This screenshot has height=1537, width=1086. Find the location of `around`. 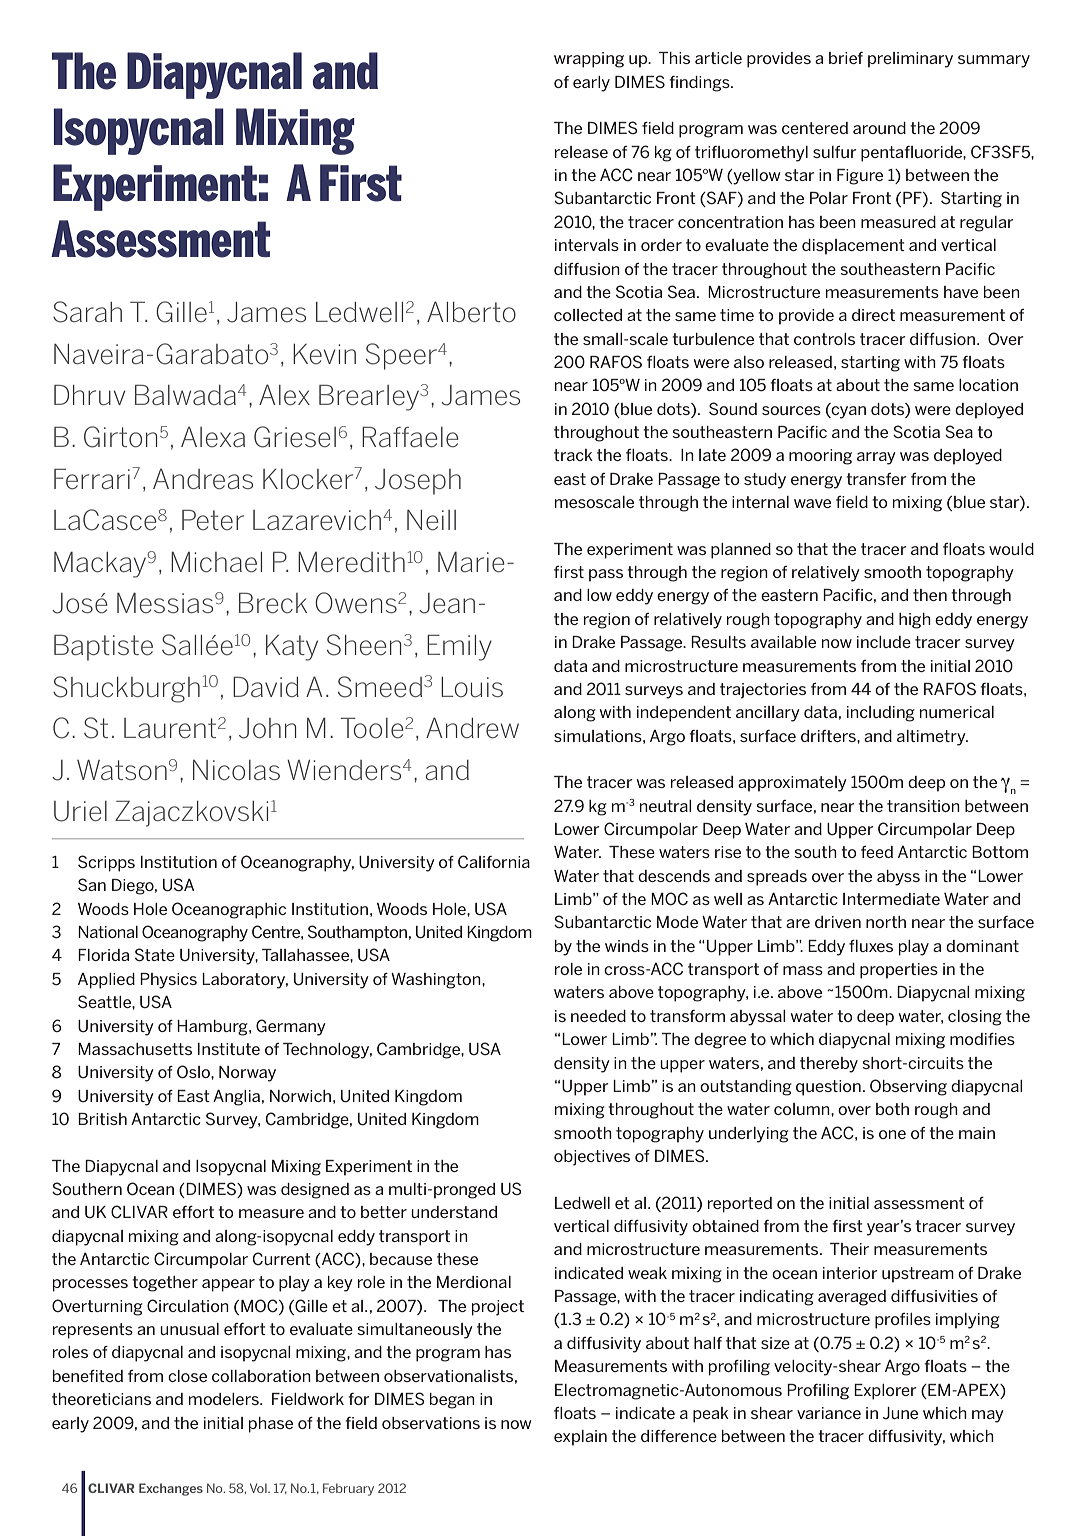

around is located at coordinates (879, 128).
